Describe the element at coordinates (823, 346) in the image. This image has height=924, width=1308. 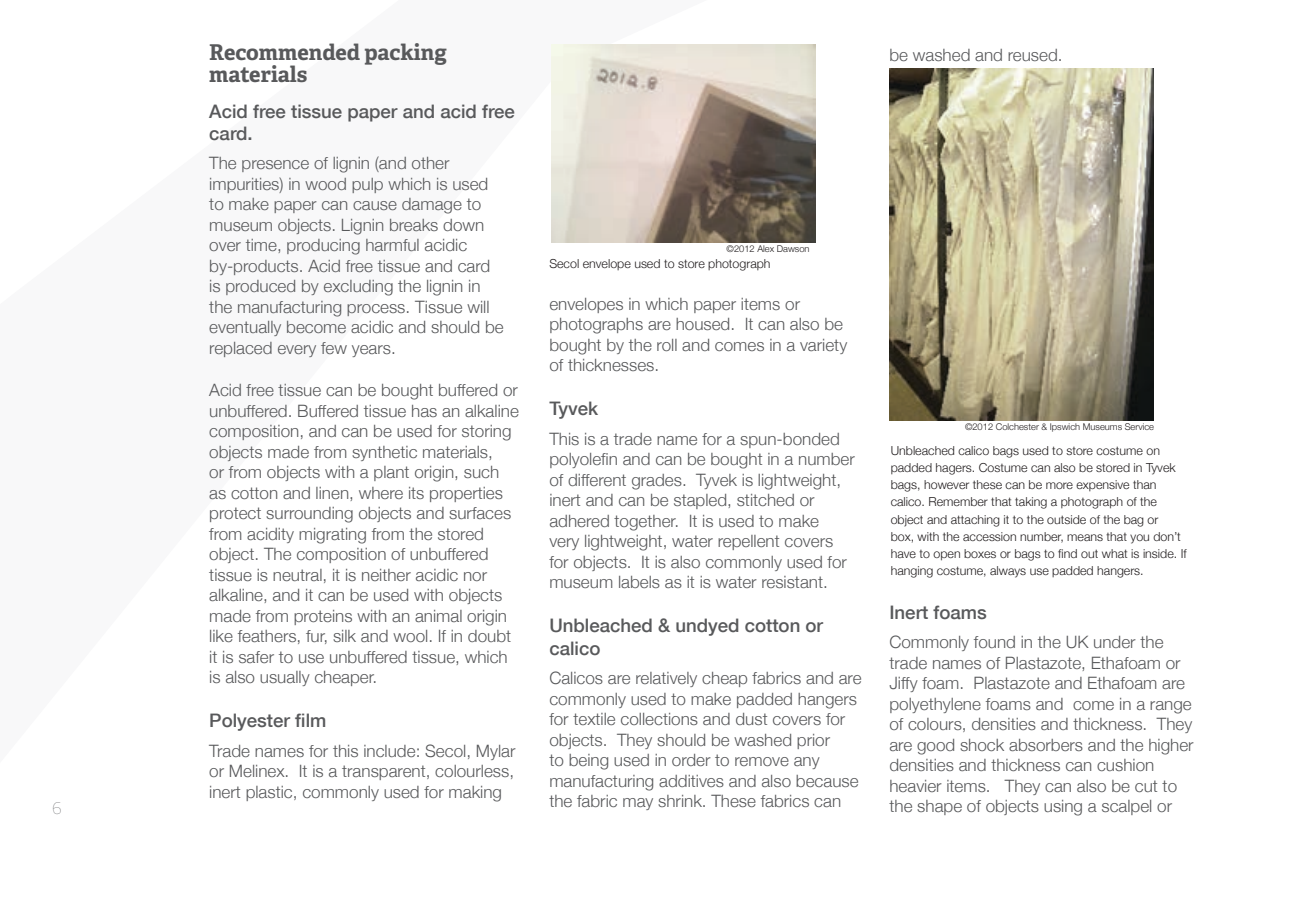
I see `variety` at that location.
